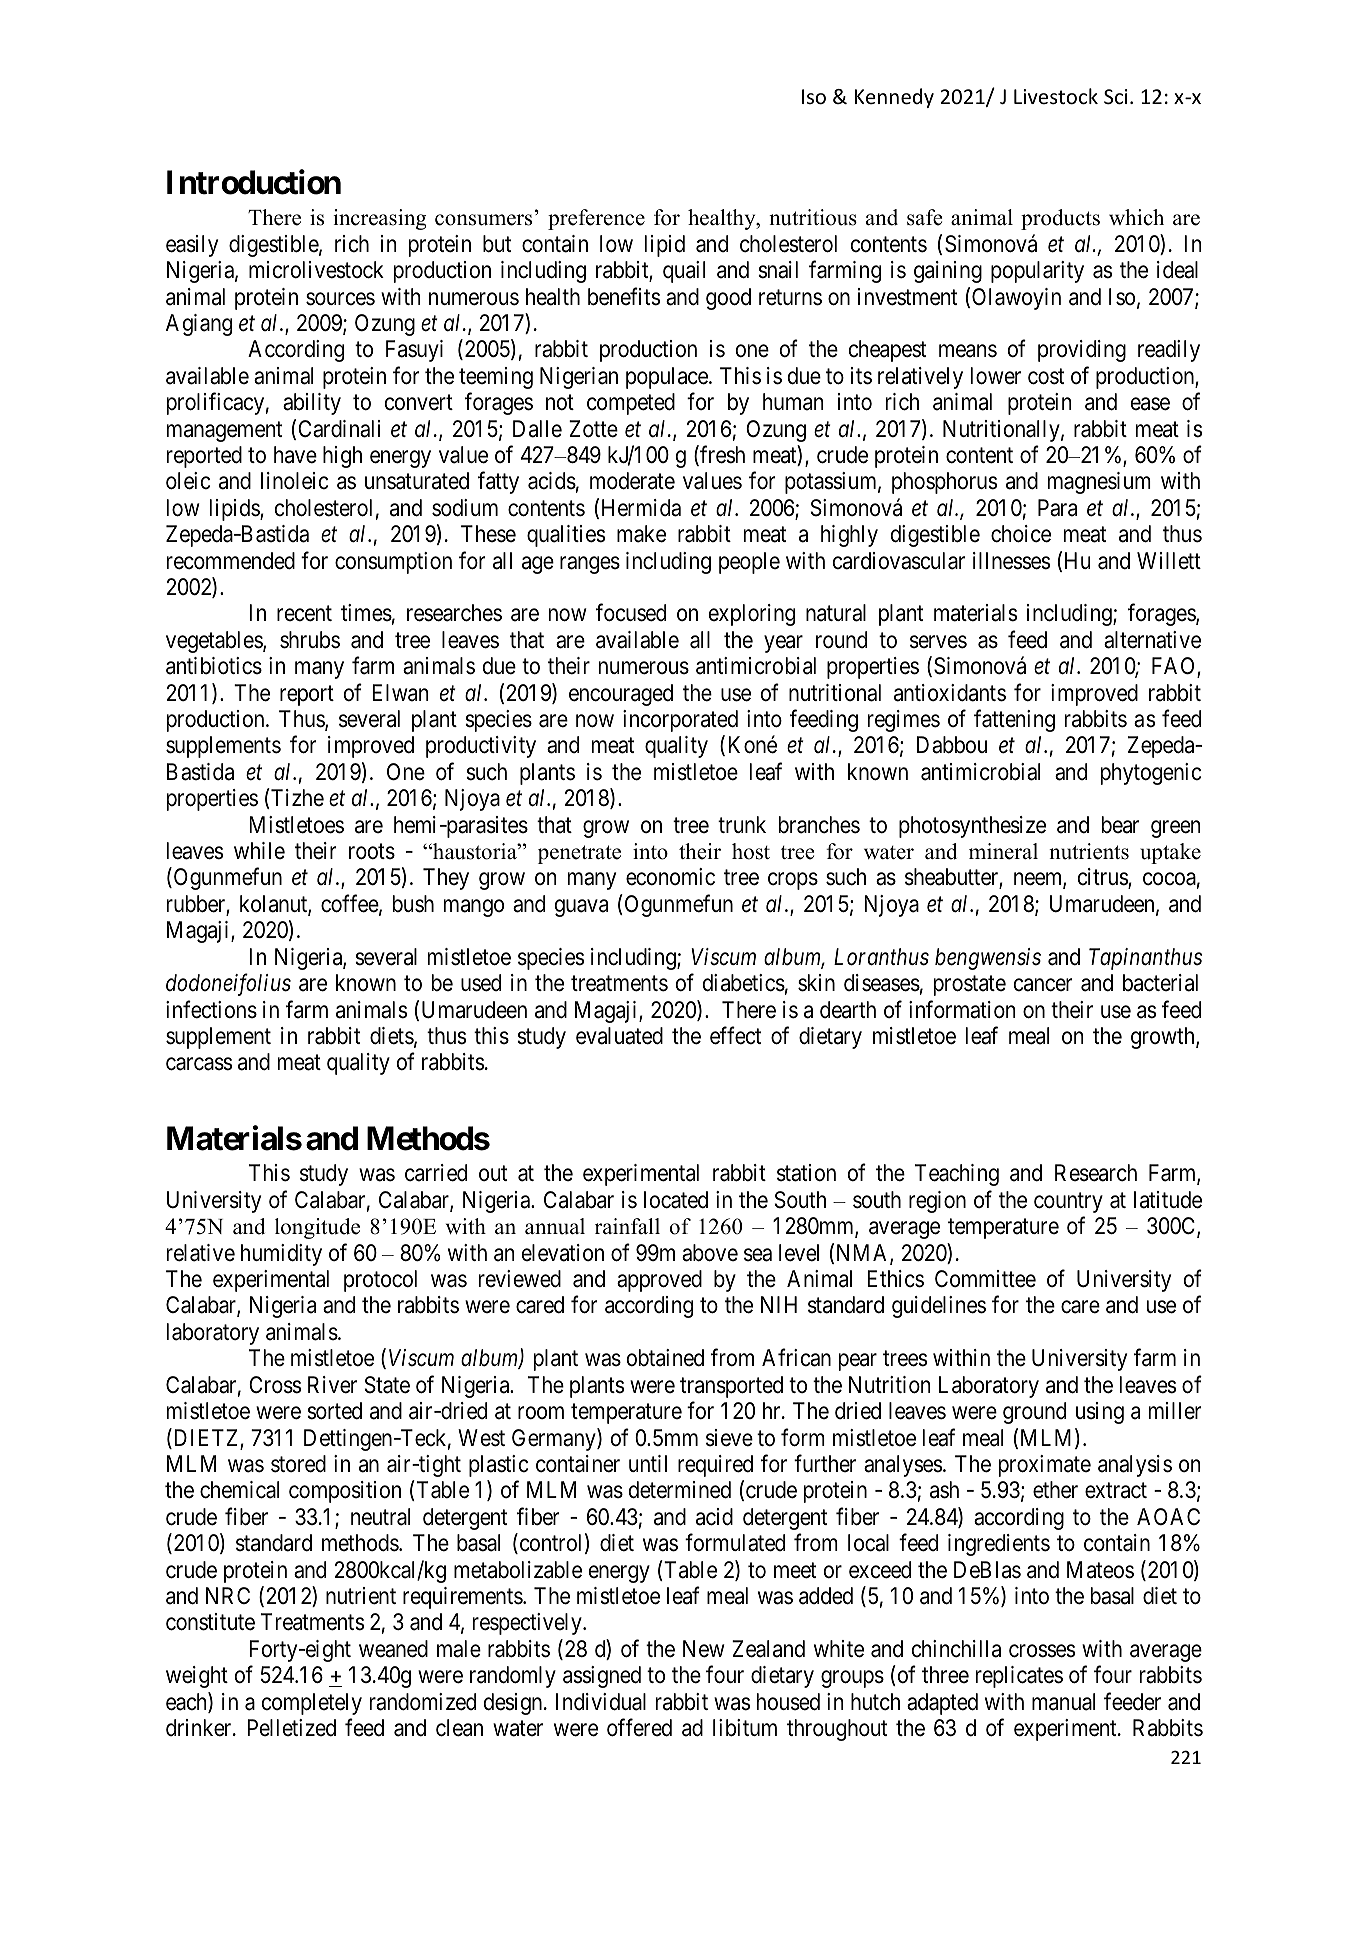  I want to click on completely, so click(312, 1704).
